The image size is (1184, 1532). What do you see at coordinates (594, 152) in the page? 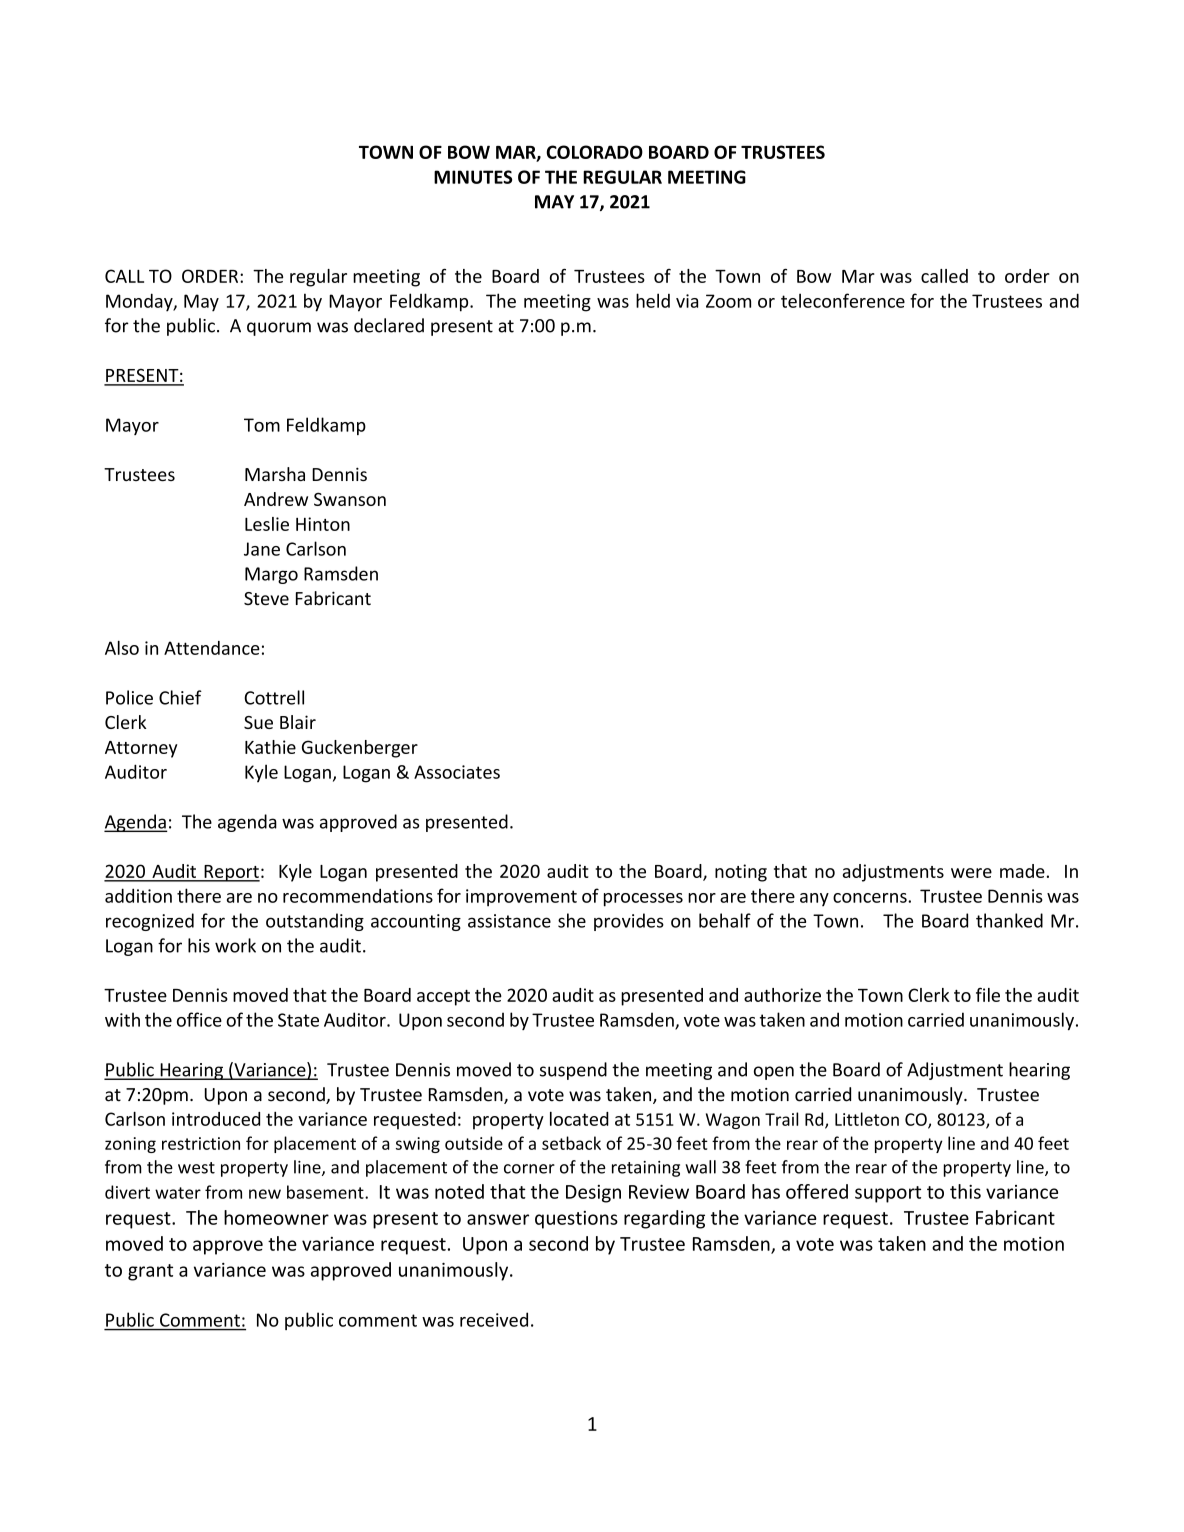
I see `COLORADO` at bounding box center [594, 152].
